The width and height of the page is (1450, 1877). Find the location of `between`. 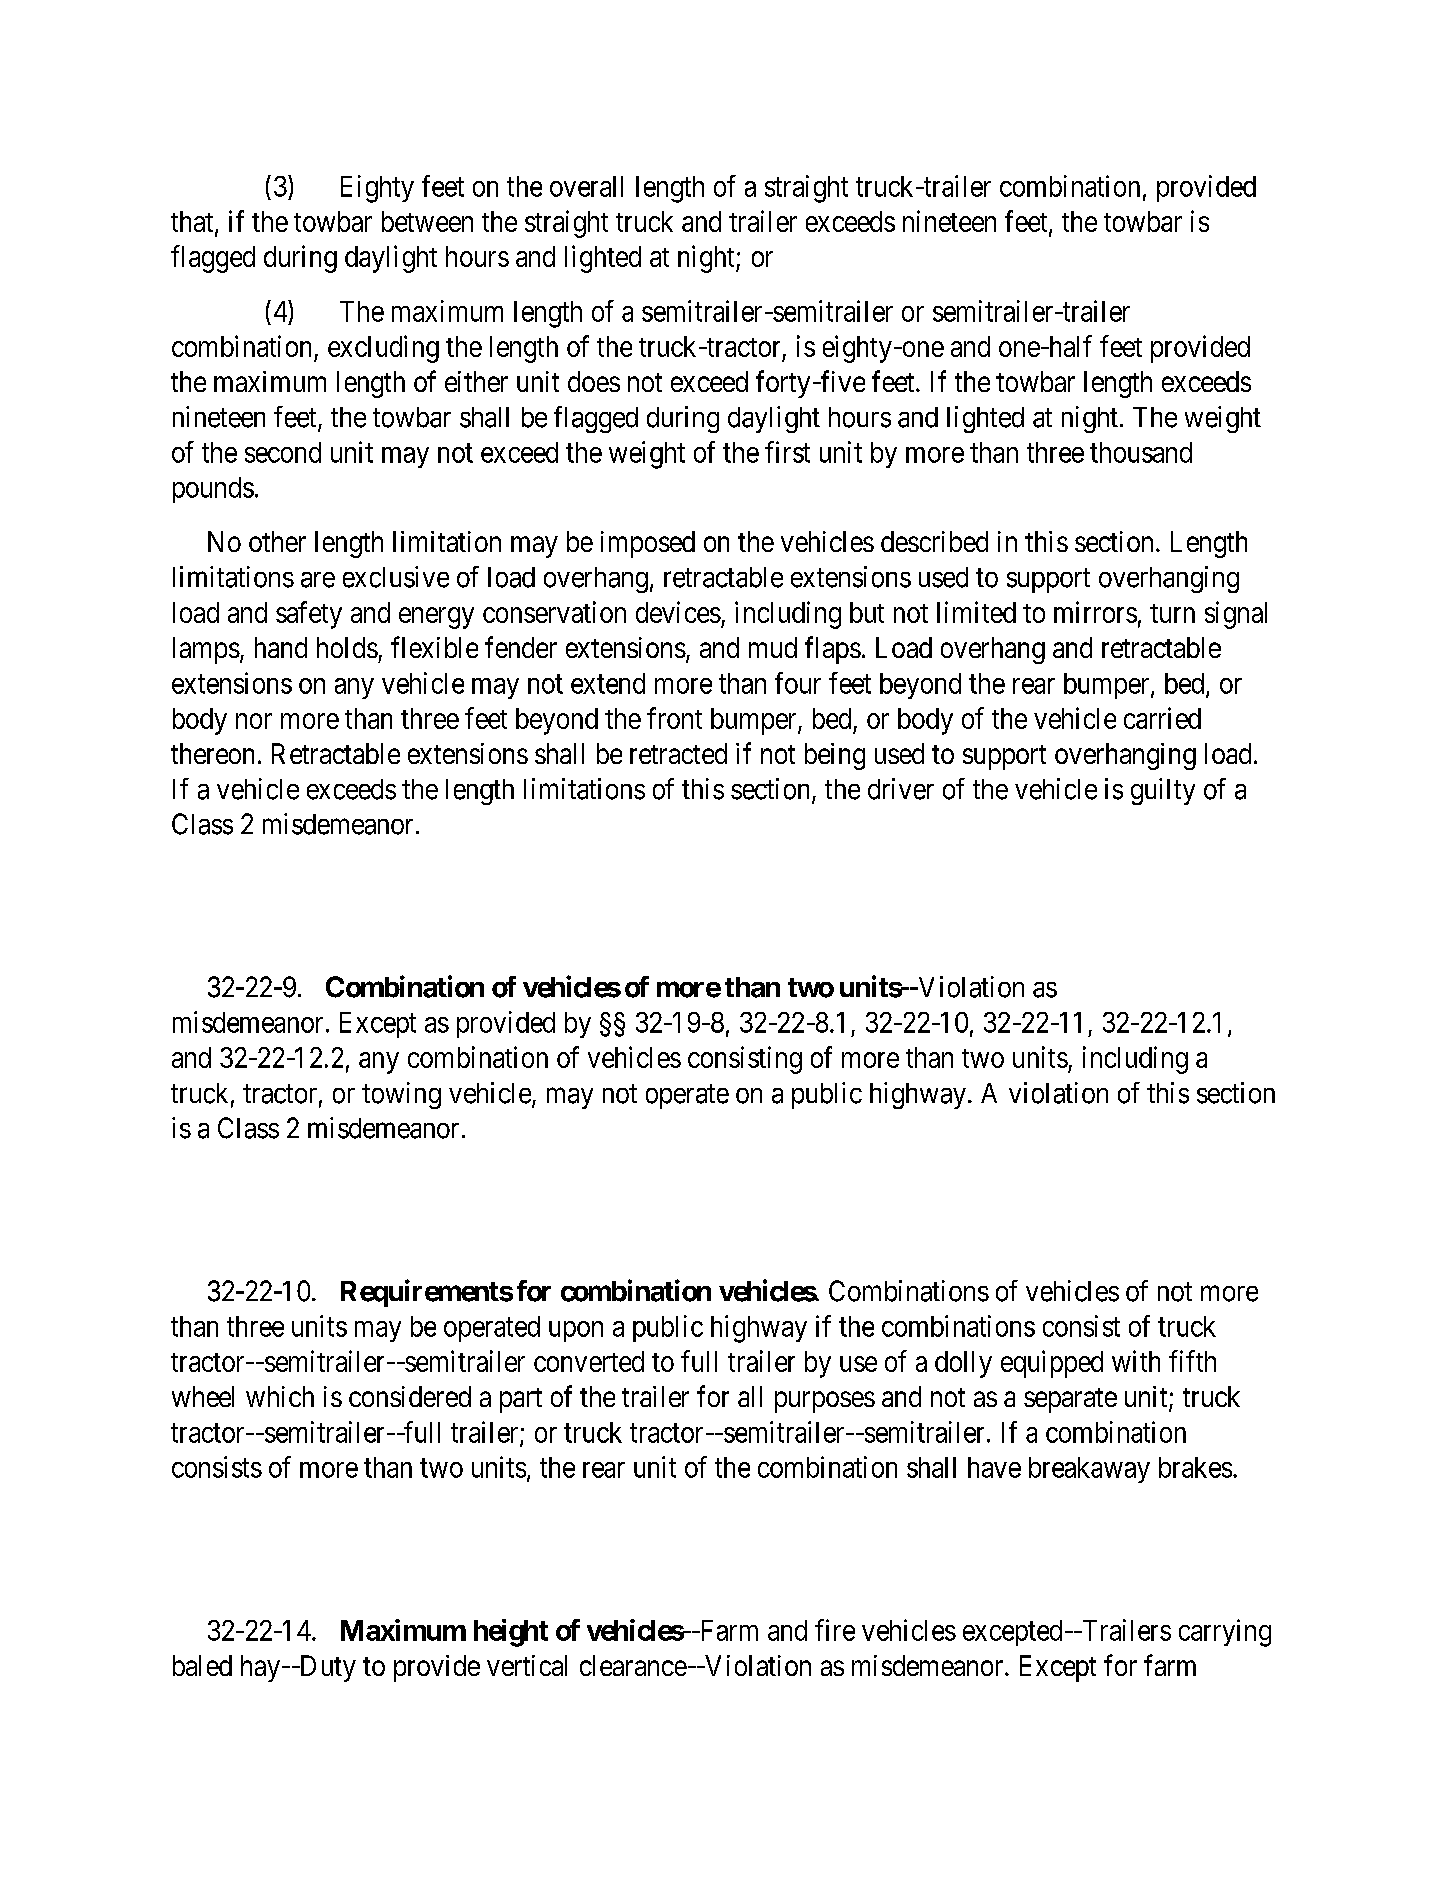

between is located at coordinates (427, 221).
